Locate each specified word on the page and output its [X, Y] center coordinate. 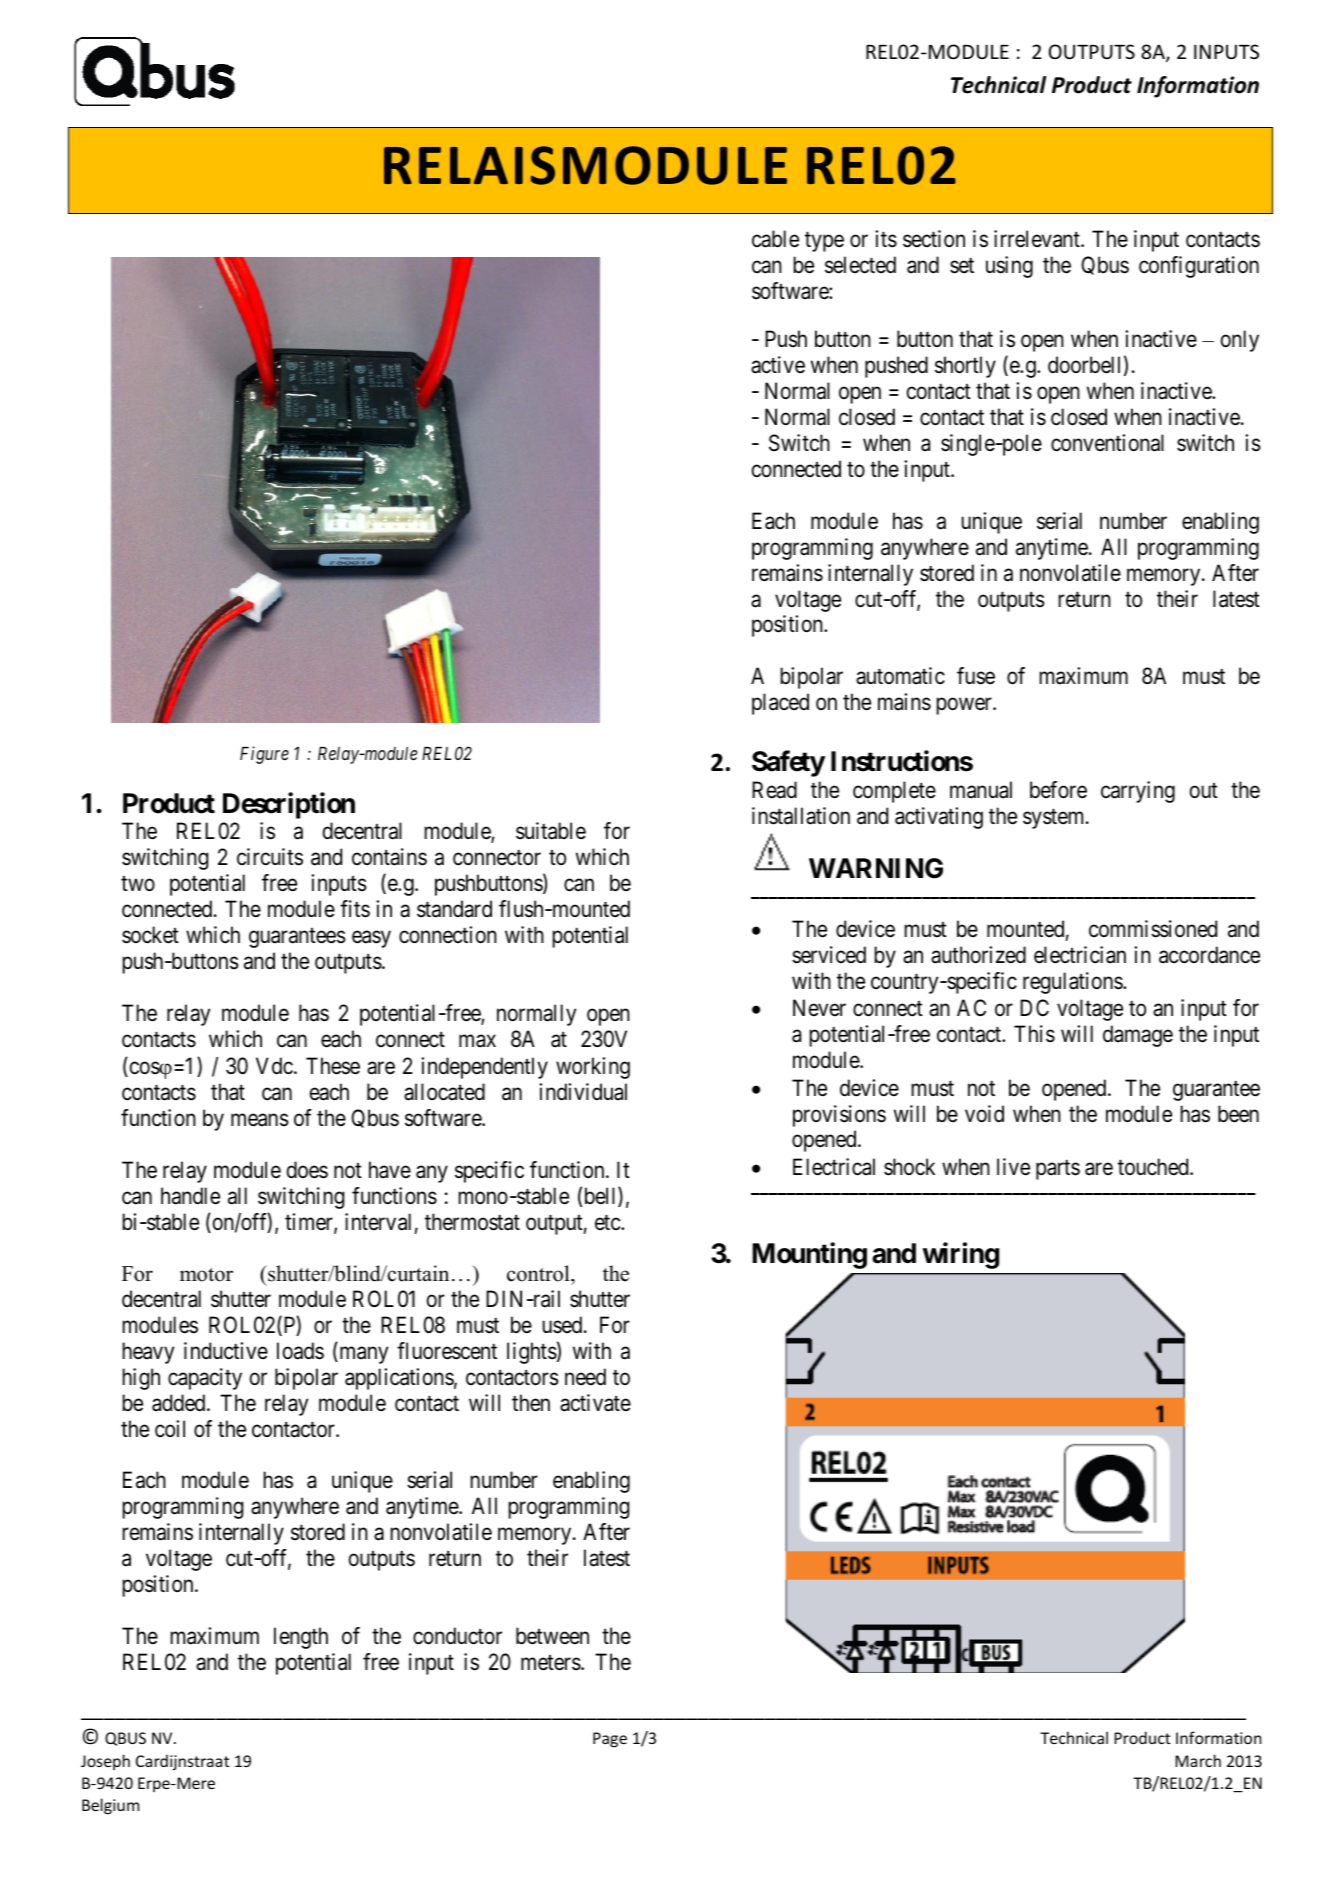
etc [608, 1223]
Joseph [105, 1762]
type [824, 242]
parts [1058, 1170]
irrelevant [1038, 239]
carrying [1138, 792]
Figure [264, 755]
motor [206, 1275]
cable [775, 239]
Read [774, 790]
